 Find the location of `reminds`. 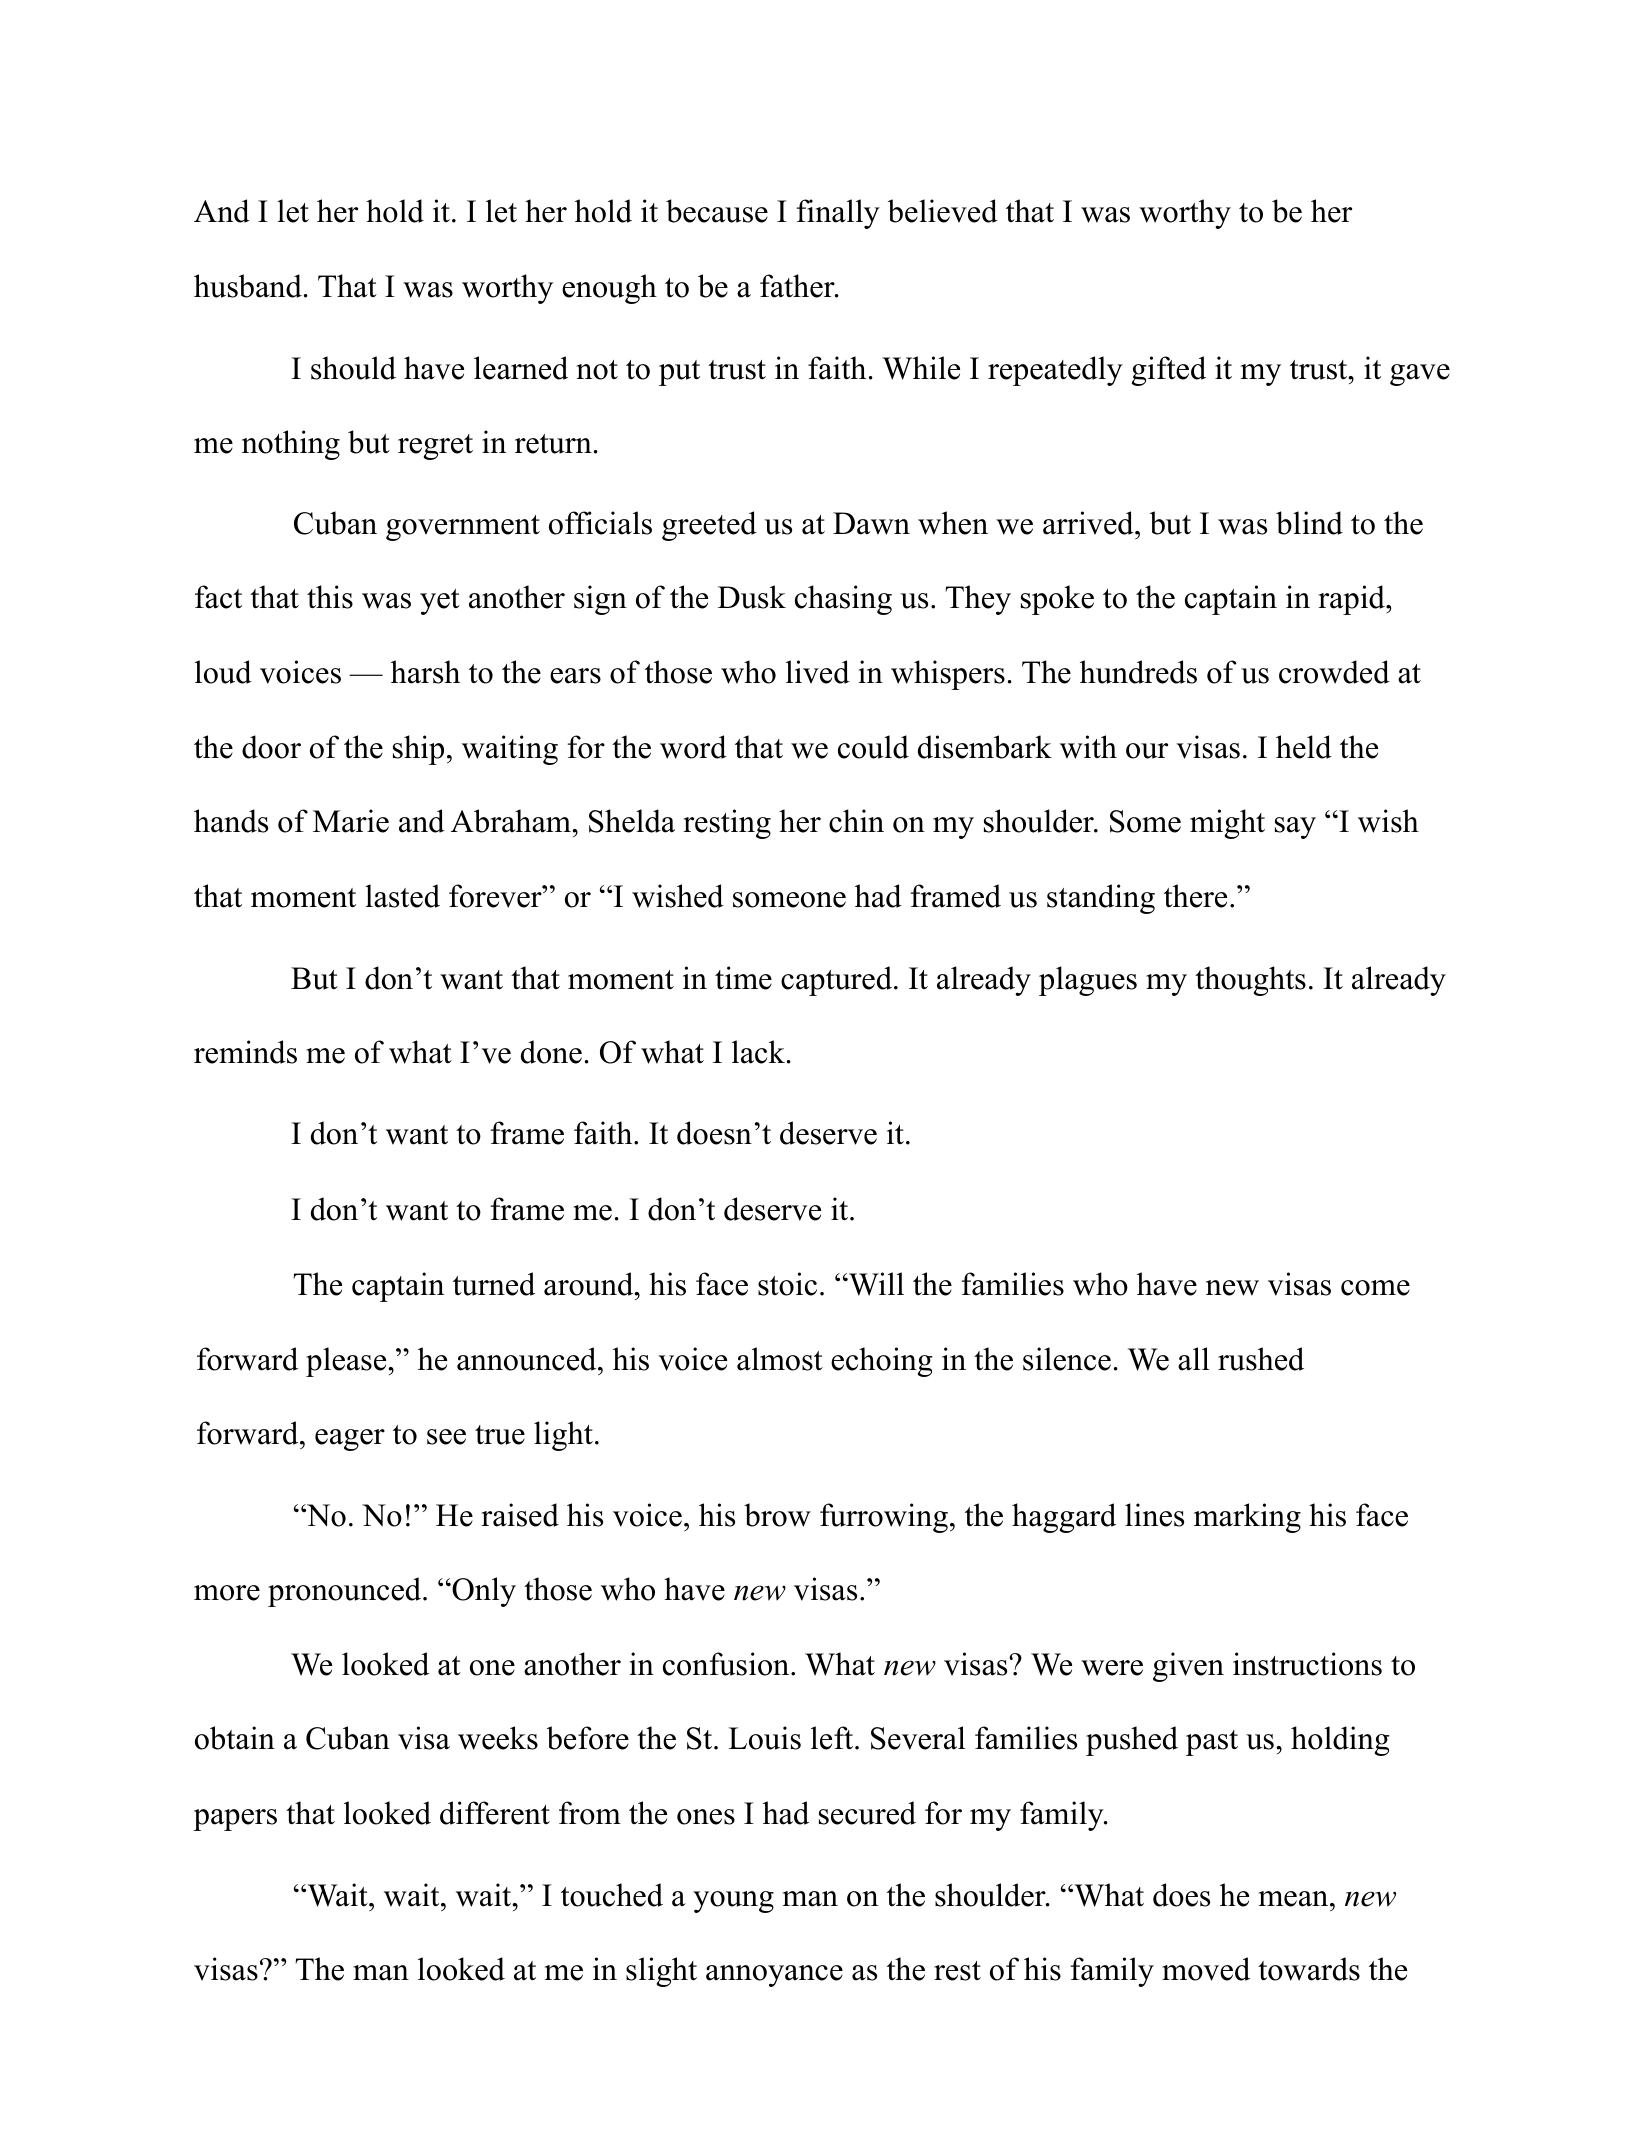

reminds is located at coordinates (245, 1052).
